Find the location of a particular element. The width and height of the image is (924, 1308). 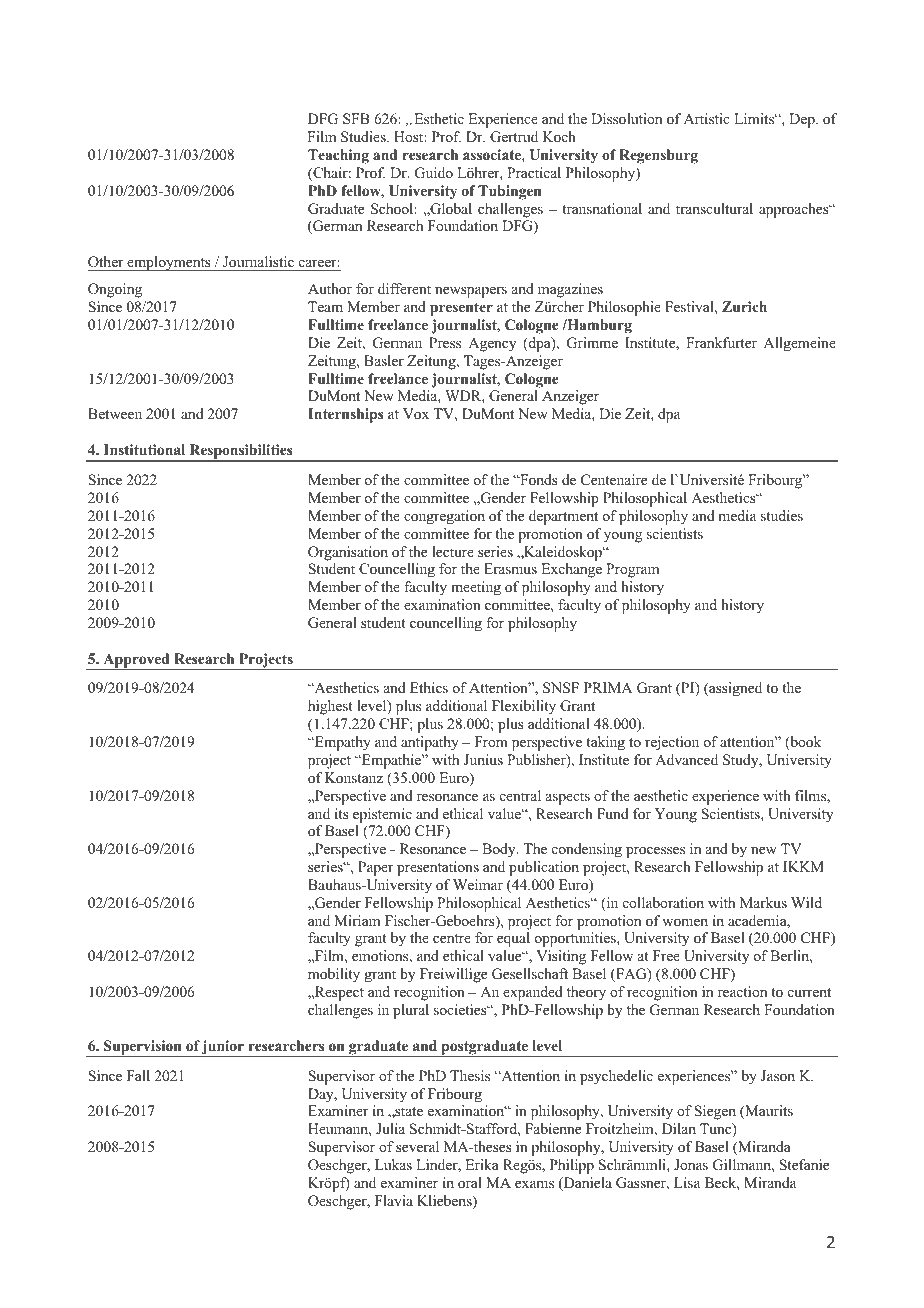

Artistic is located at coordinates (707, 118).
